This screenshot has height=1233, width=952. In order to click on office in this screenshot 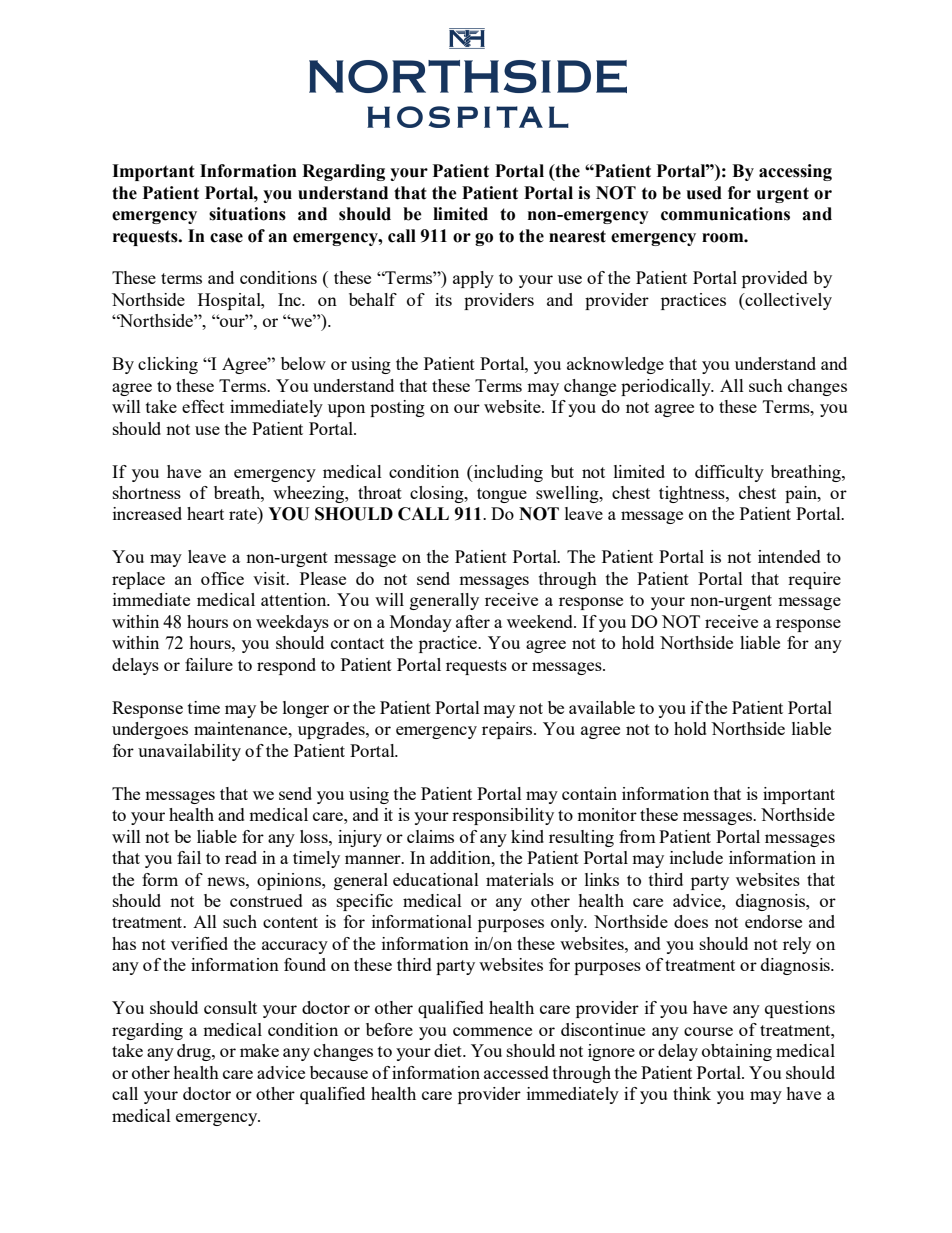, I will do `click(222, 578)`.
